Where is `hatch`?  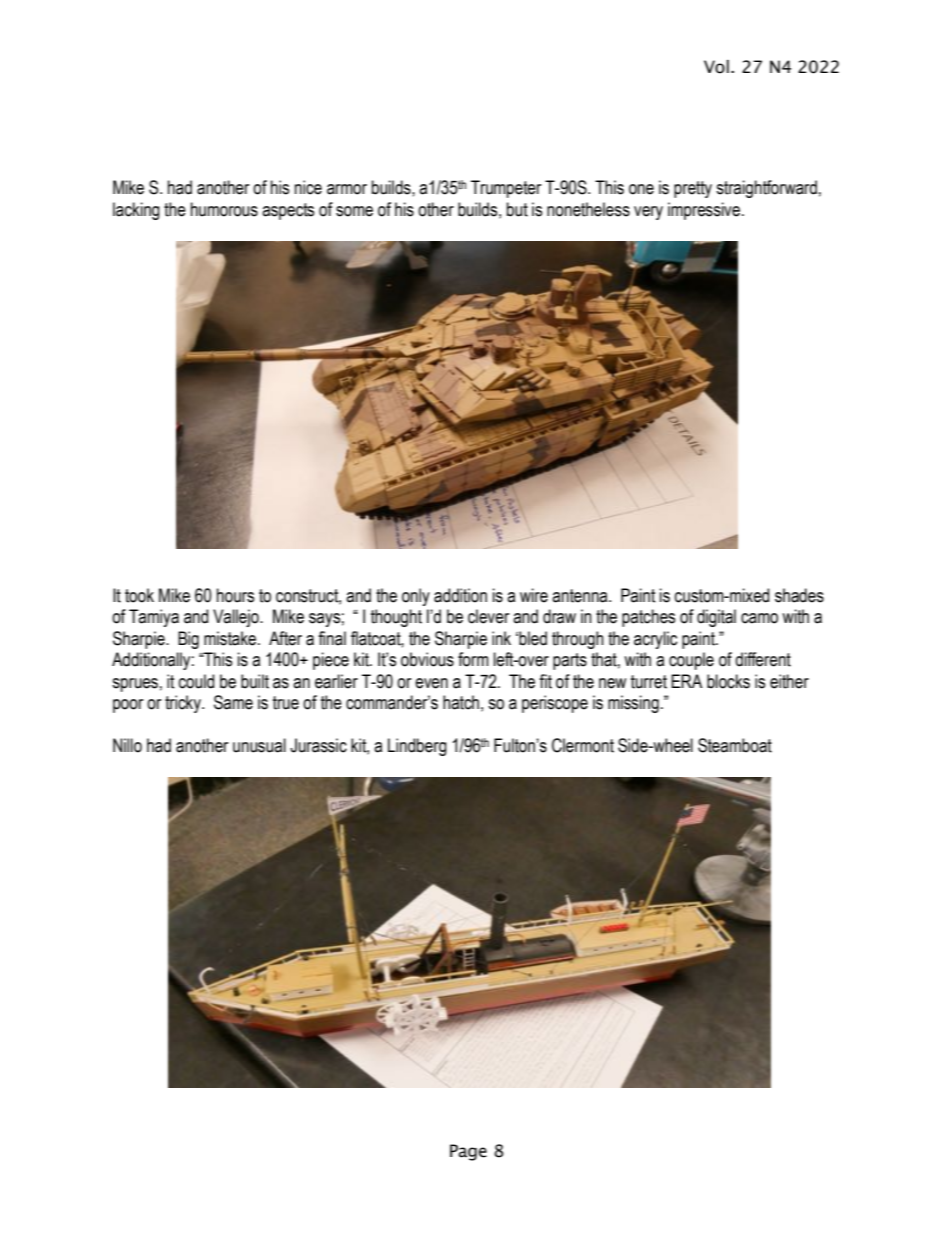
hatch is located at coordinates (461, 702).
